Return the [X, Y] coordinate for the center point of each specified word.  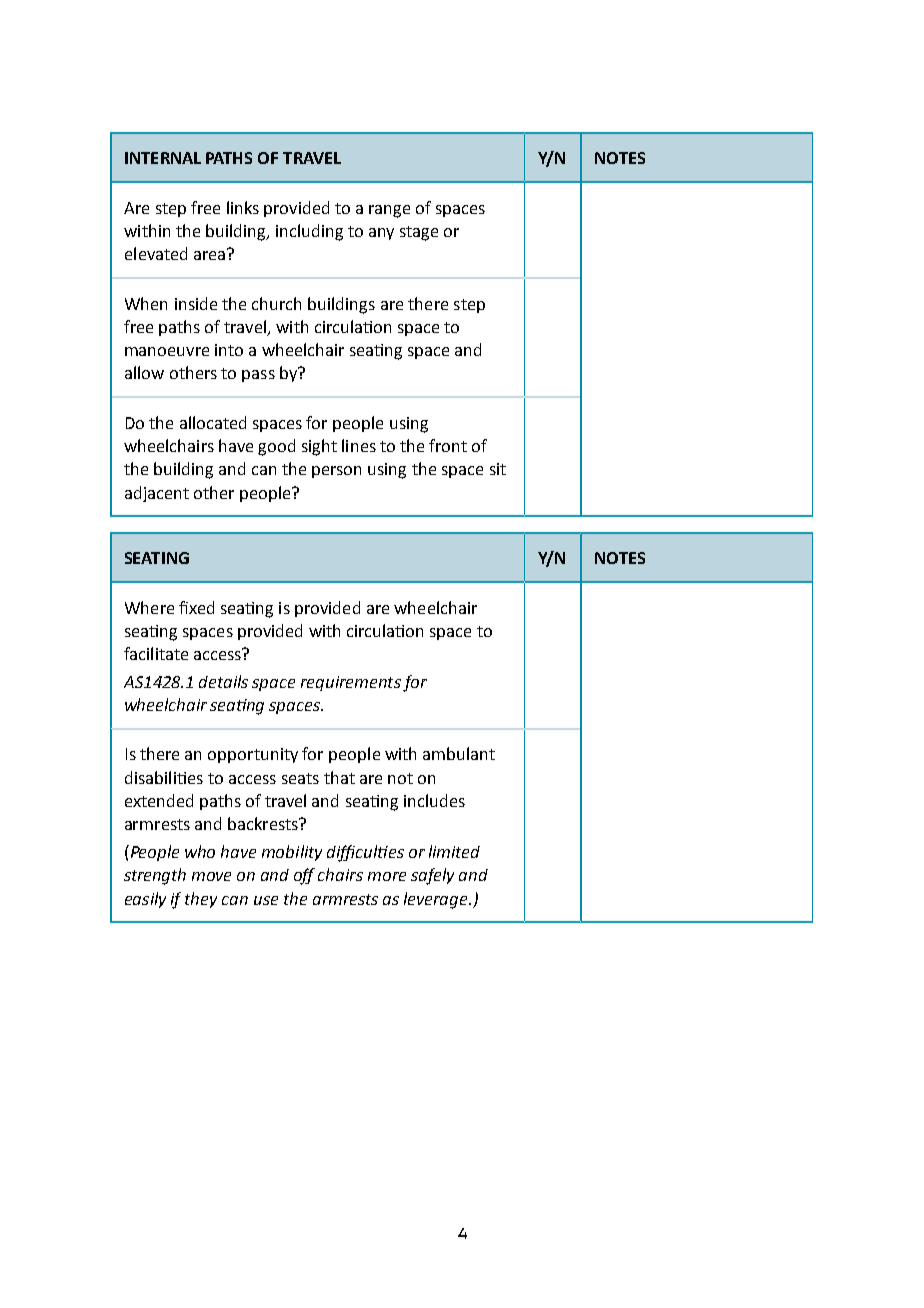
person [336, 472]
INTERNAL [163, 158]
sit [498, 469]
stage [419, 233]
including [309, 232]
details [223, 681]
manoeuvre [167, 351]
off [304, 876]
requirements [351, 683]
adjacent [157, 494]
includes [434, 800]
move [211, 876]
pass [258, 376]
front [448, 445]
